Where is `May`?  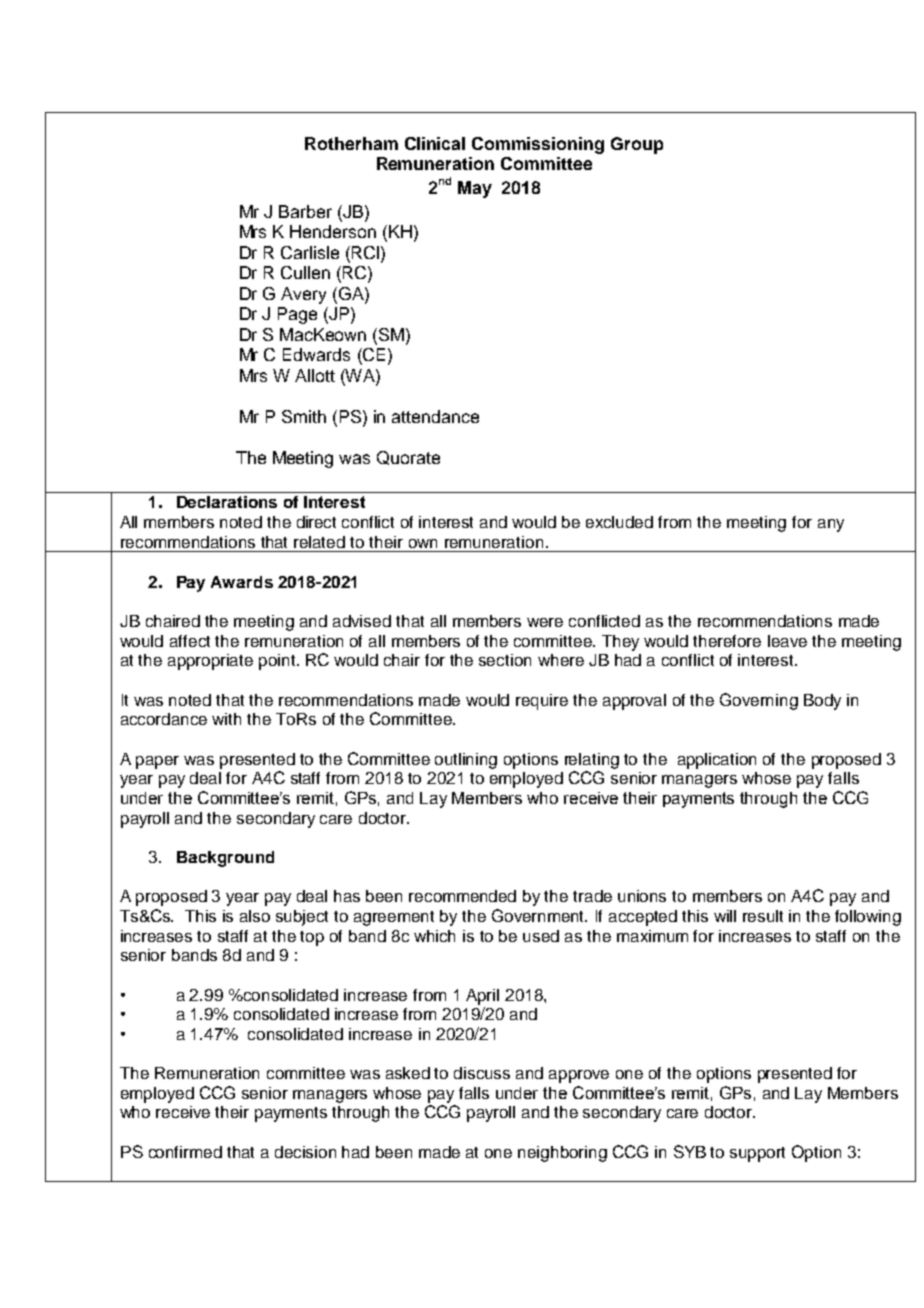
May is located at coordinates (475, 189).
